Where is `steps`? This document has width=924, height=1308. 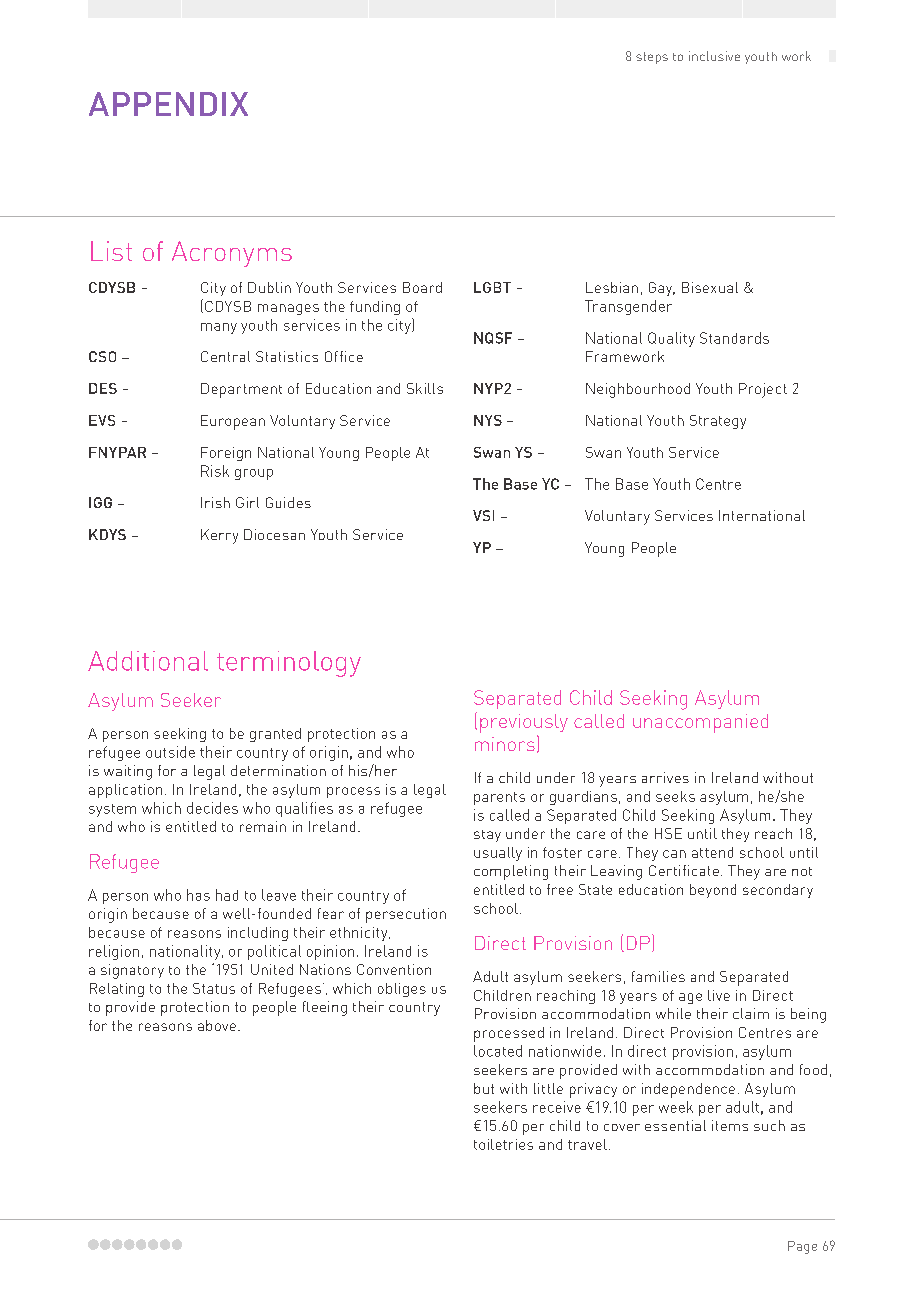
steps is located at coordinates (652, 58).
